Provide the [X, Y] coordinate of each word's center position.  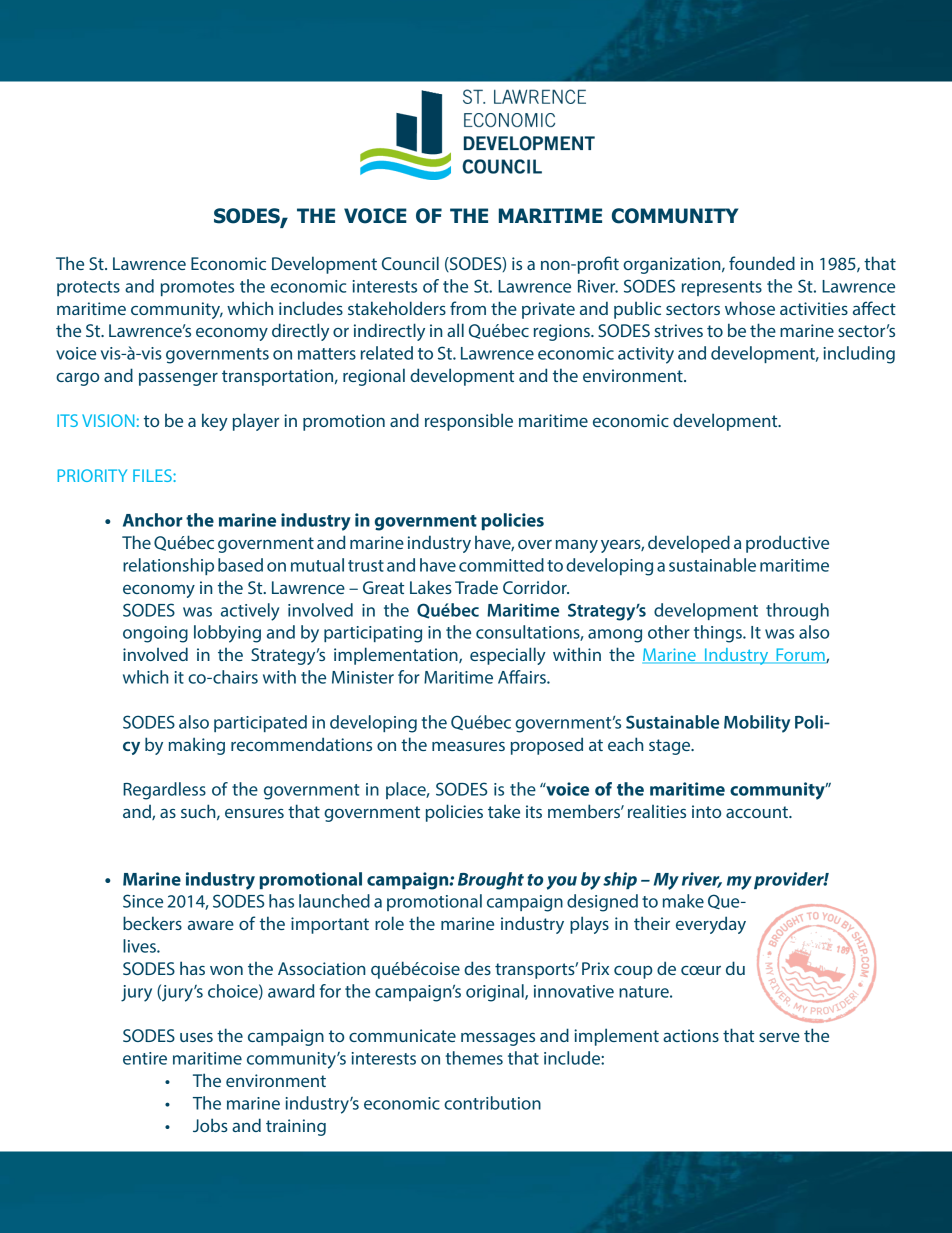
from [468, 308]
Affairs [523, 677]
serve [779, 1037]
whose [750, 308]
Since [143, 901]
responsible [469, 422]
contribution [492, 1103]
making [197, 746]
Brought [491, 881]
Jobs [210, 1125]
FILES [153, 475]
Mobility [757, 724]
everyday [711, 925]
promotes [197, 288]
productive [787, 544]
